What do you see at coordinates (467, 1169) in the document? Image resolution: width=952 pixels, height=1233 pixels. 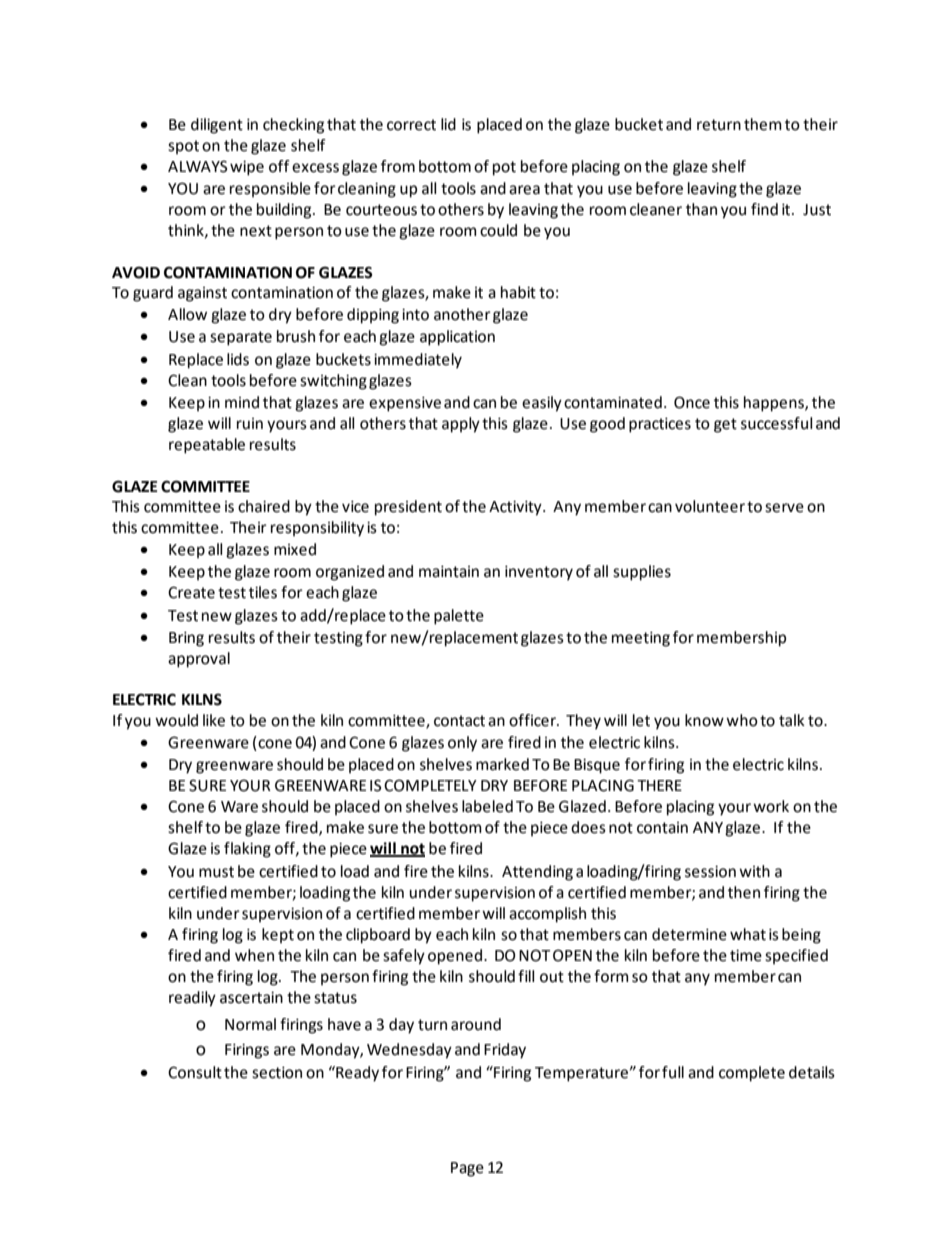 I see `Page` at bounding box center [467, 1169].
